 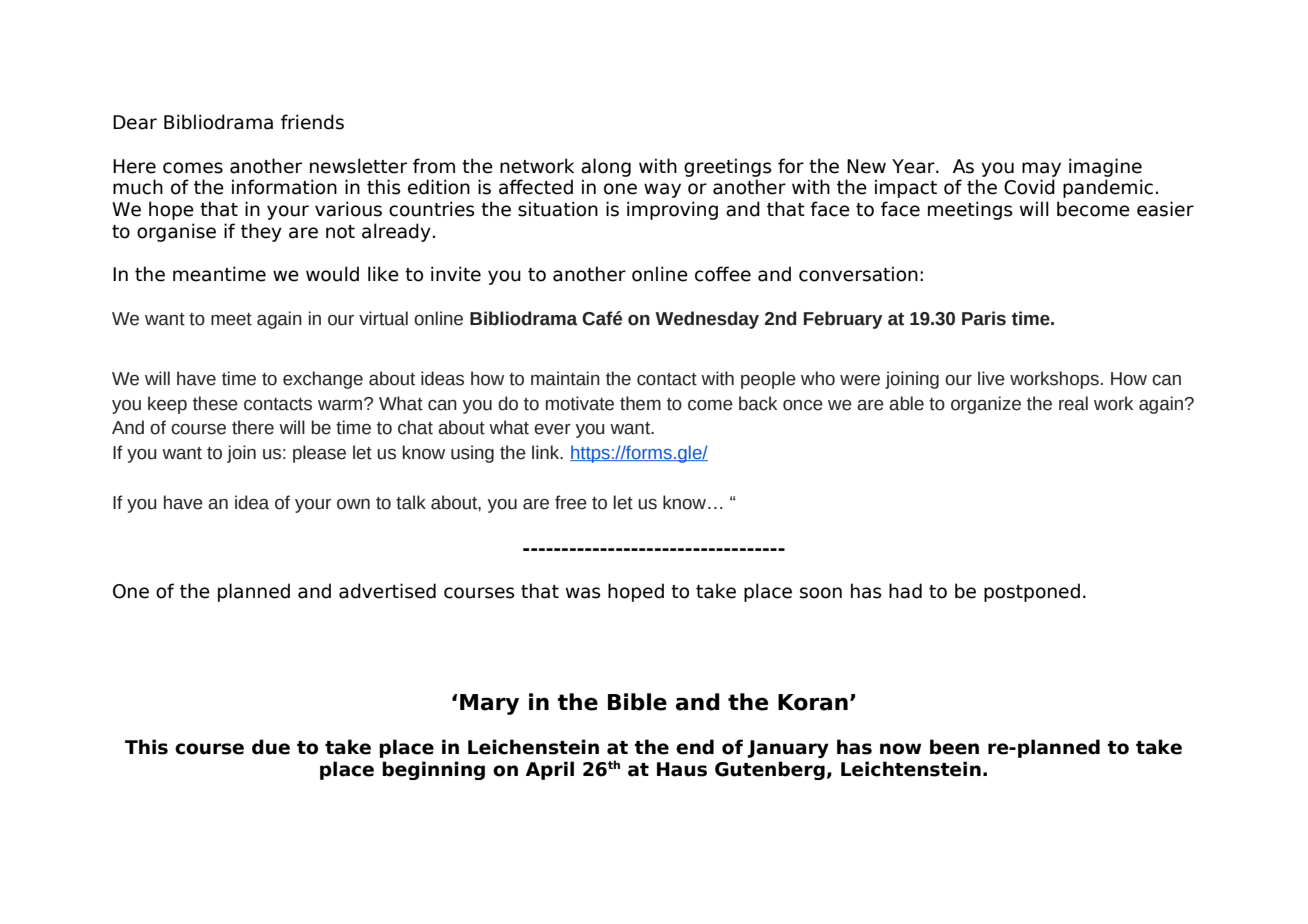 I want to click on due, so click(x=271, y=747).
